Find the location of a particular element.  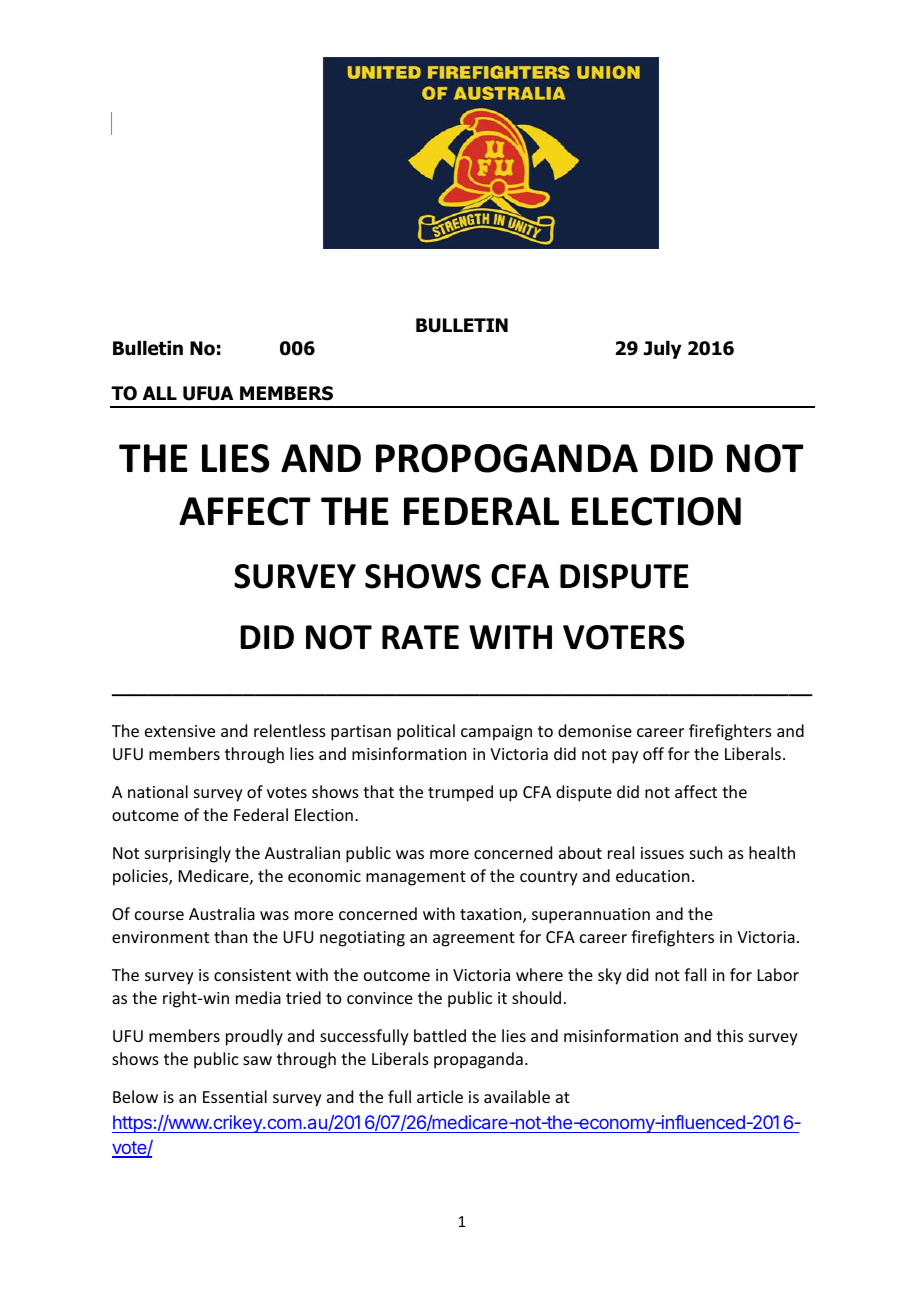

demonise is located at coordinates (595, 730).
